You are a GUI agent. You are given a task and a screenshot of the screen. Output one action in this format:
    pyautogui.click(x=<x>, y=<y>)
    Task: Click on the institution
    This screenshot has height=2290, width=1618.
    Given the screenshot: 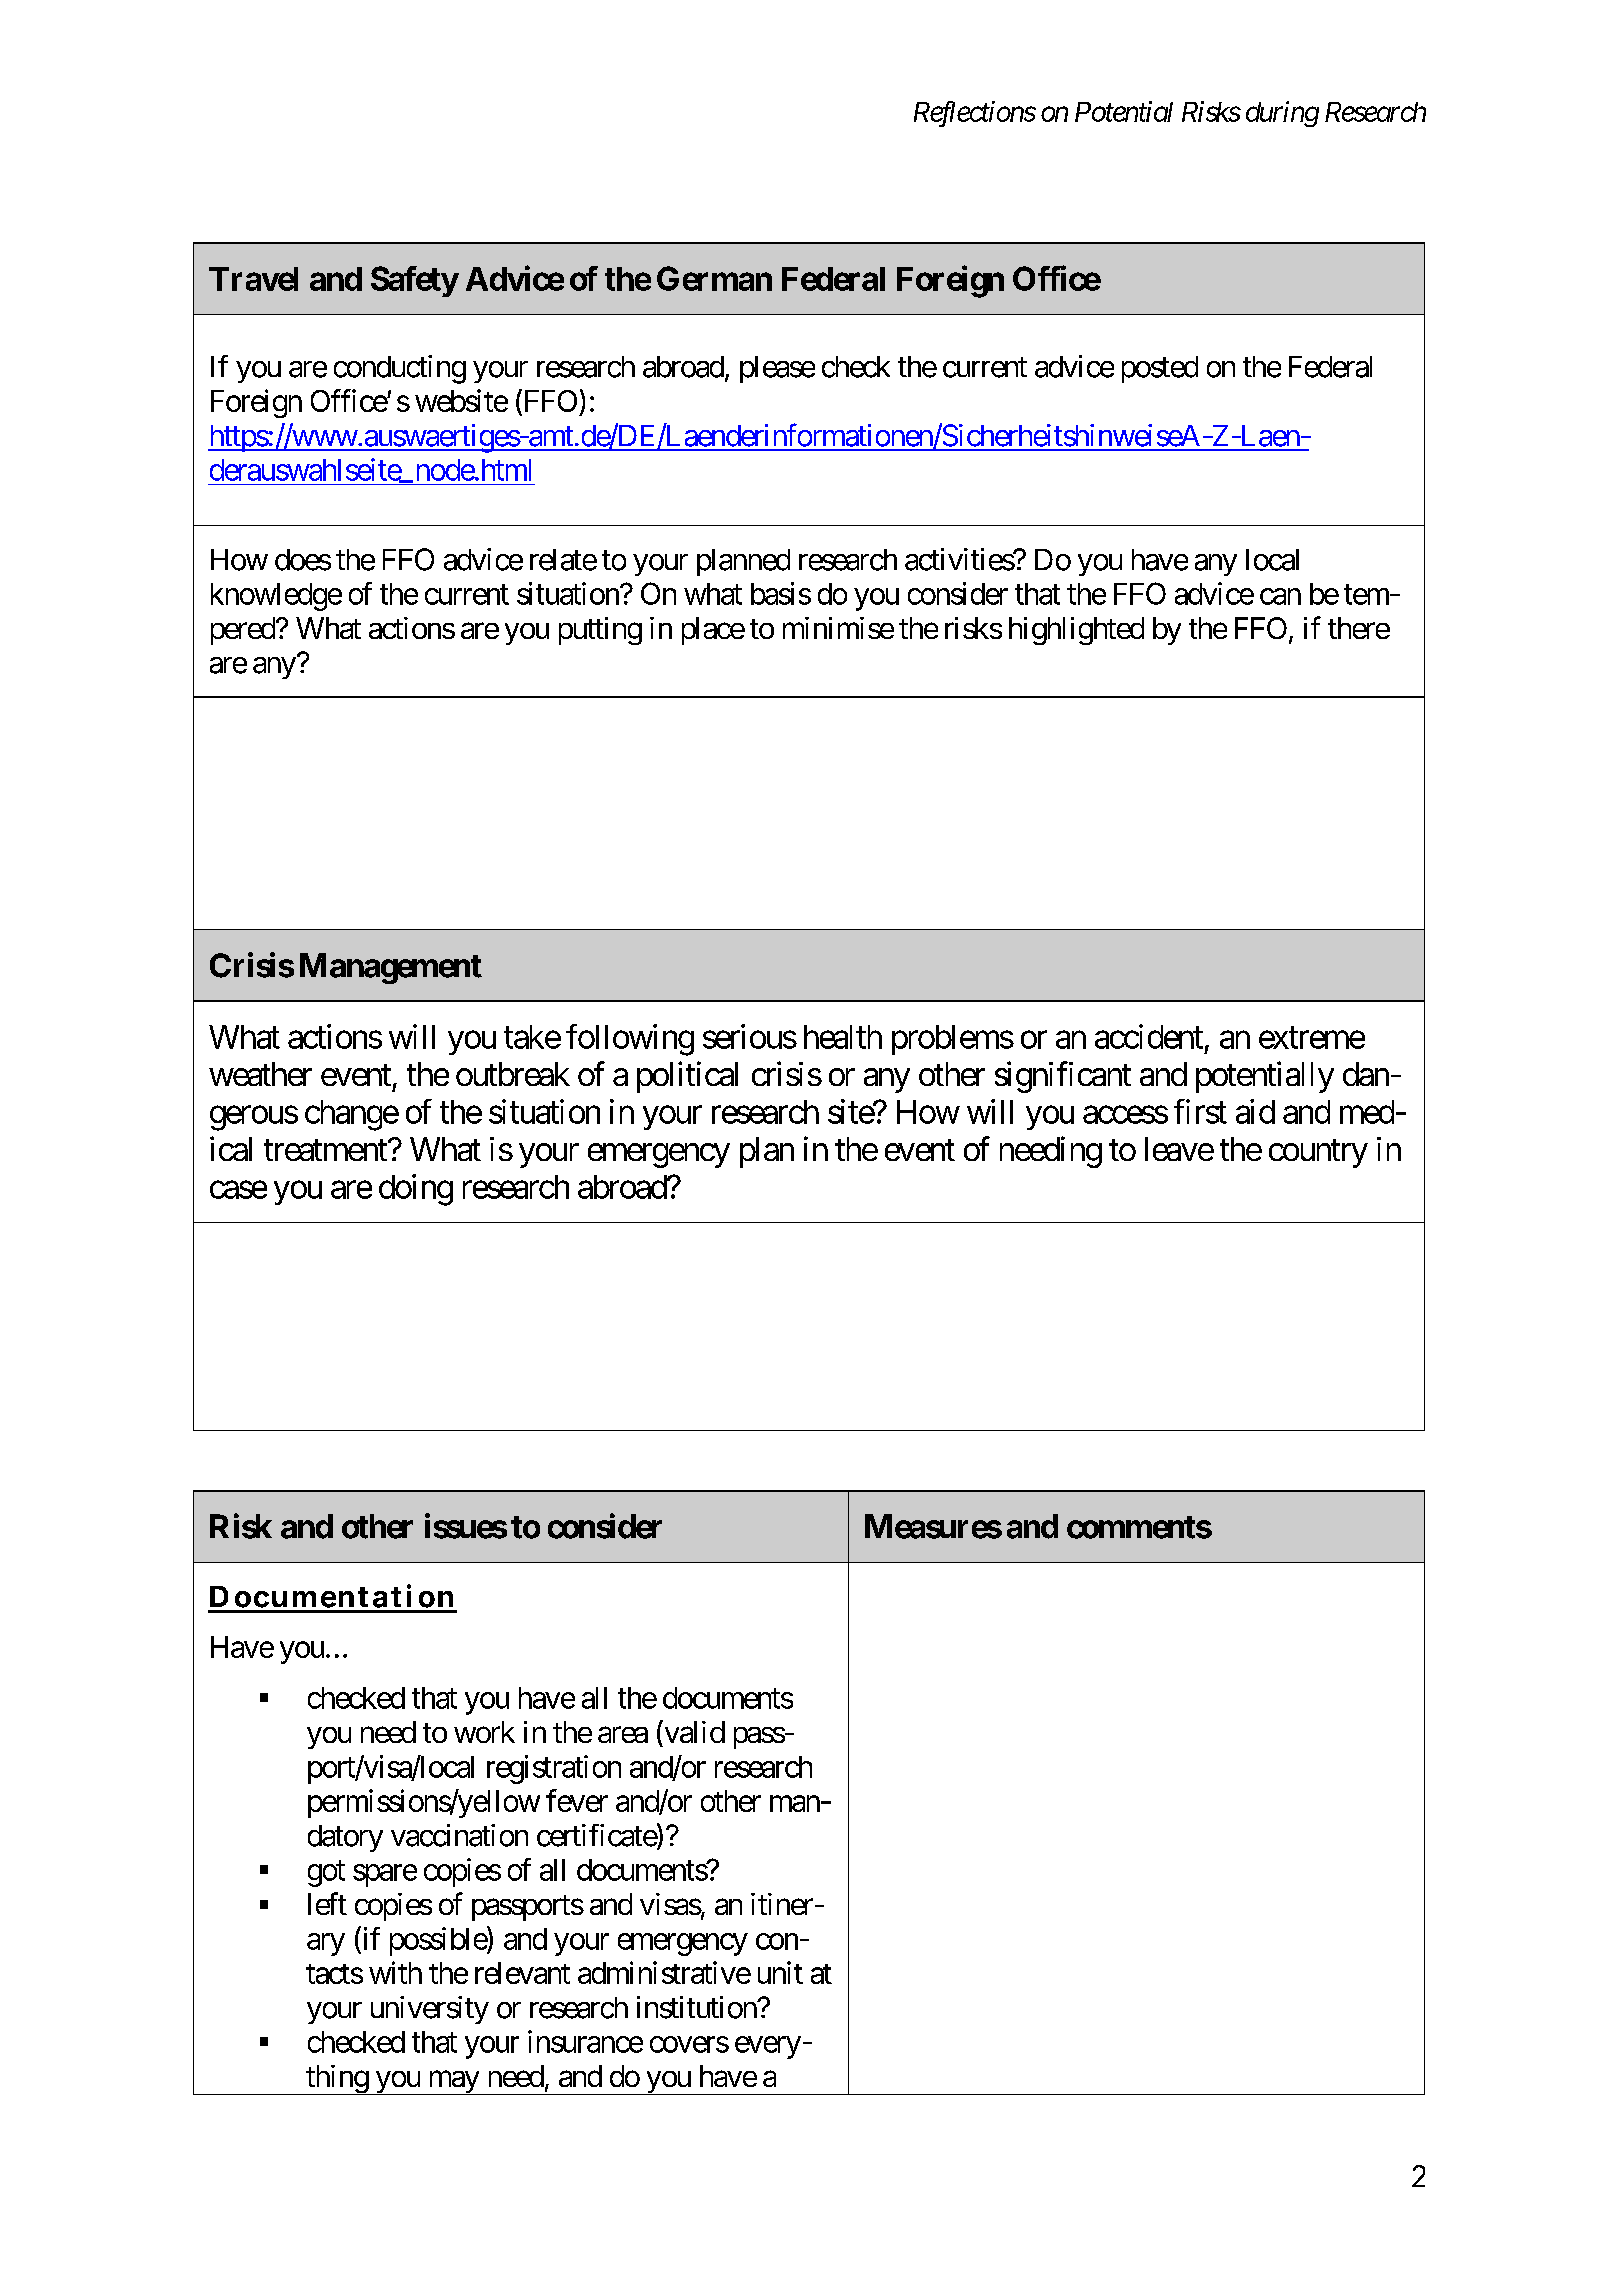 What is the action you would take?
    pyautogui.click(x=697, y=2007)
